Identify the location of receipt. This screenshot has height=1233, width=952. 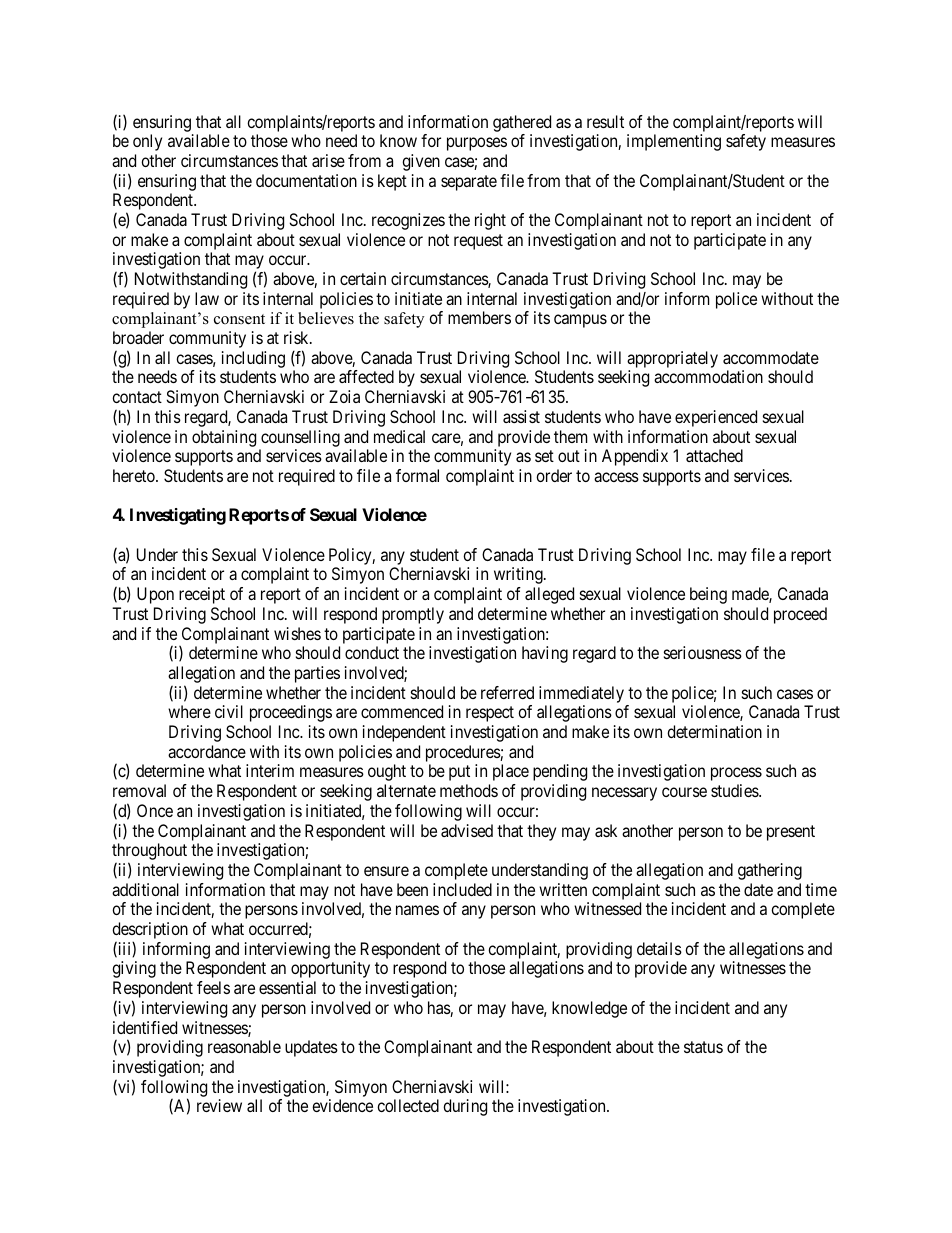
(202, 595).
